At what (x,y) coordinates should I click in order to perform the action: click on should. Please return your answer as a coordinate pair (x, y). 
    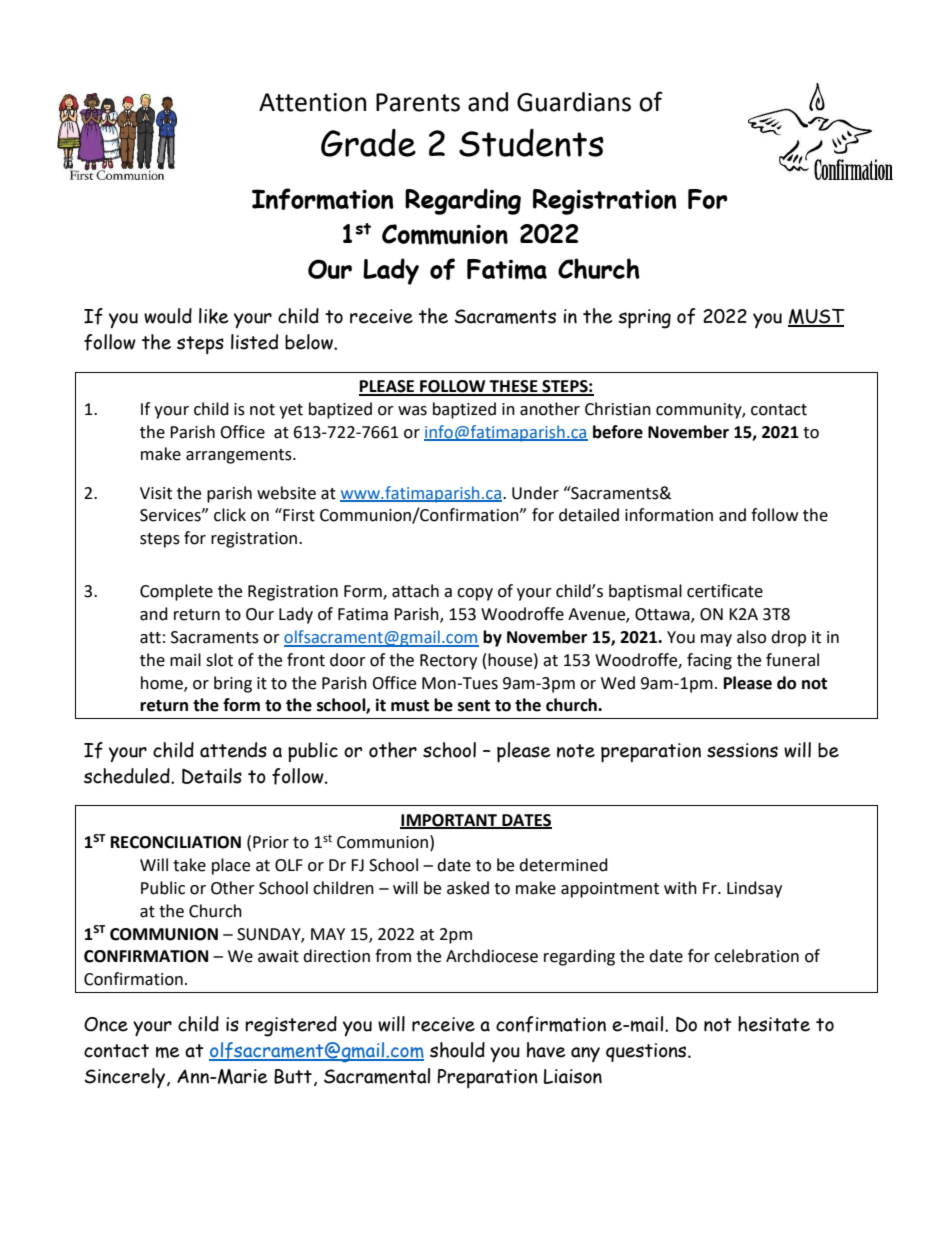
    Looking at the image, I should click on (457, 1050).
